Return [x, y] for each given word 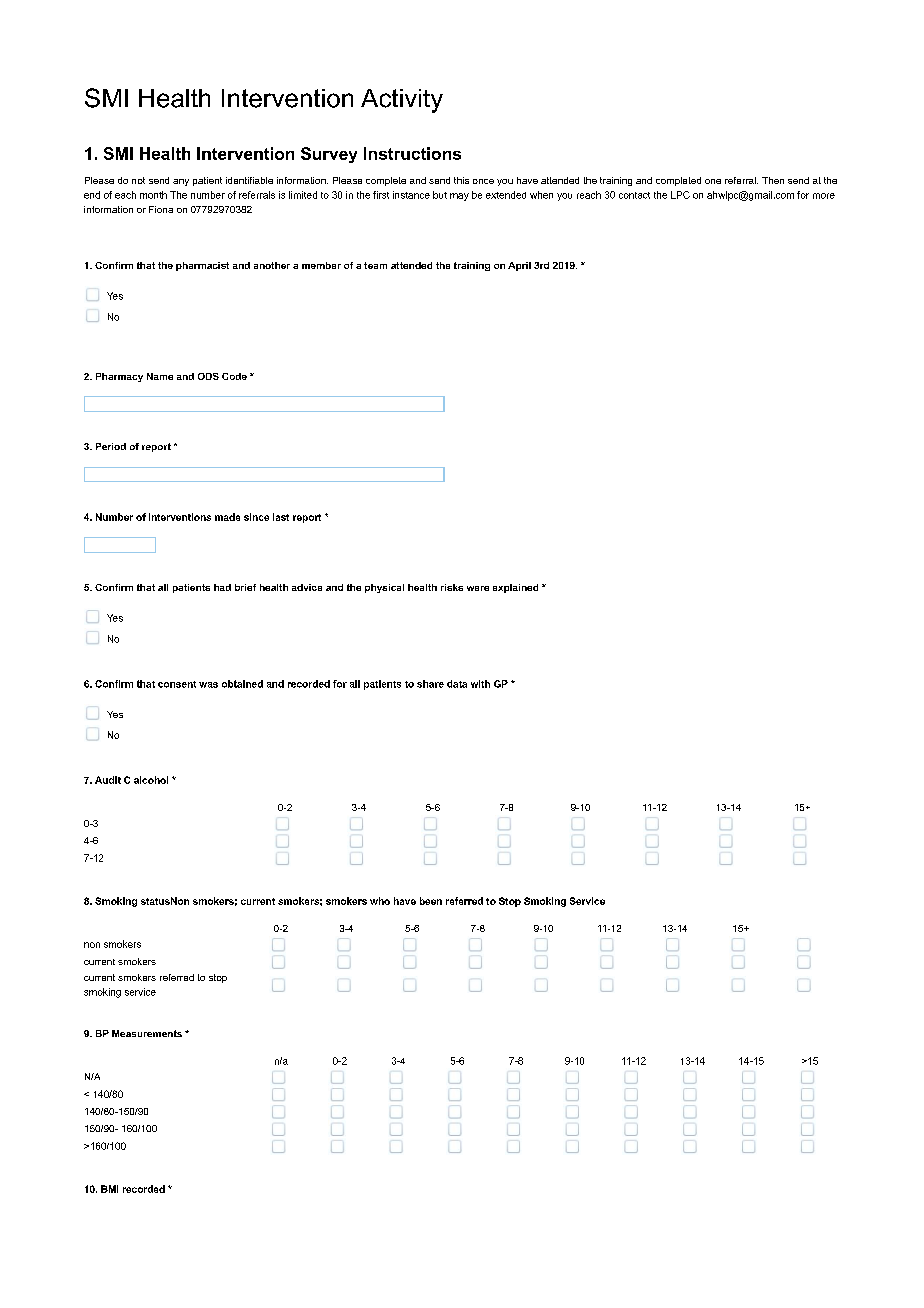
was [208, 685]
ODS [208, 376]
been [431, 901]
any [181, 182]
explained [515, 588]
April [519, 266]
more [824, 196]
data [457, 684]
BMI [109, 1189]
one [713, 181]
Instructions [412, 153]
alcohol [151, 780]
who [380, 901]
